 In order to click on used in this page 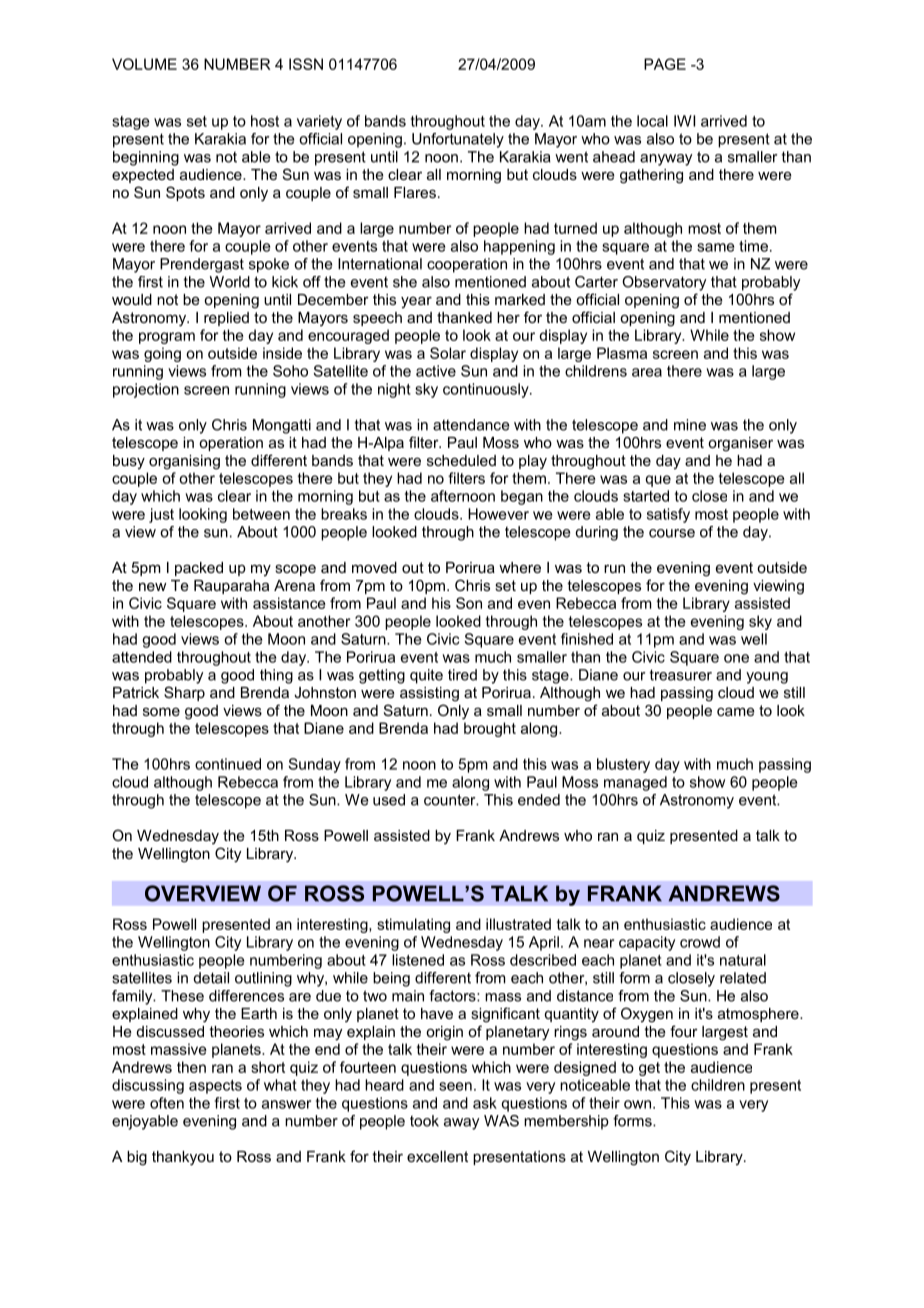, I will do `click(389, 800)`.
